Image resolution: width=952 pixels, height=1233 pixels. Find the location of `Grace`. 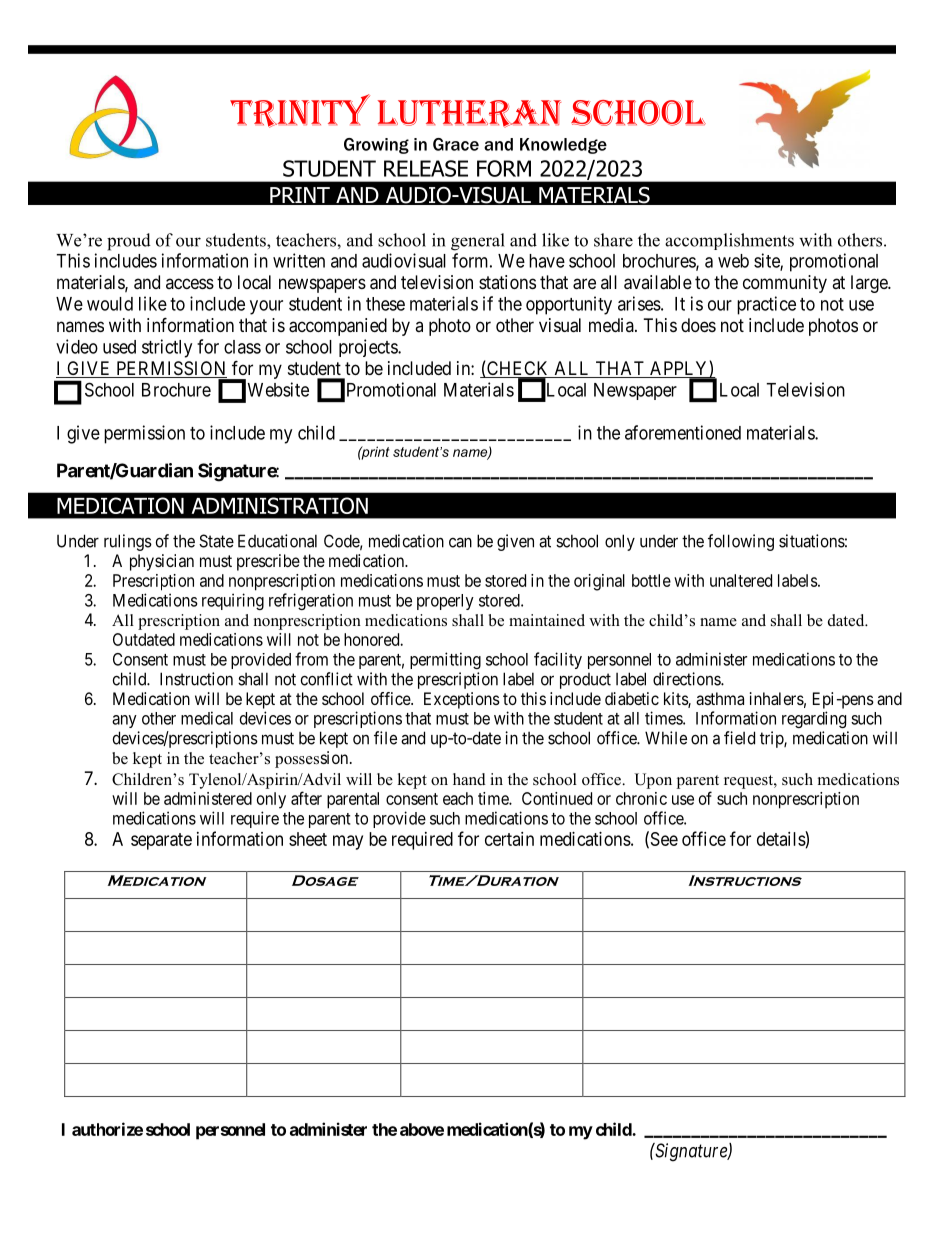

Grace is located at coordinates (456, 144).
